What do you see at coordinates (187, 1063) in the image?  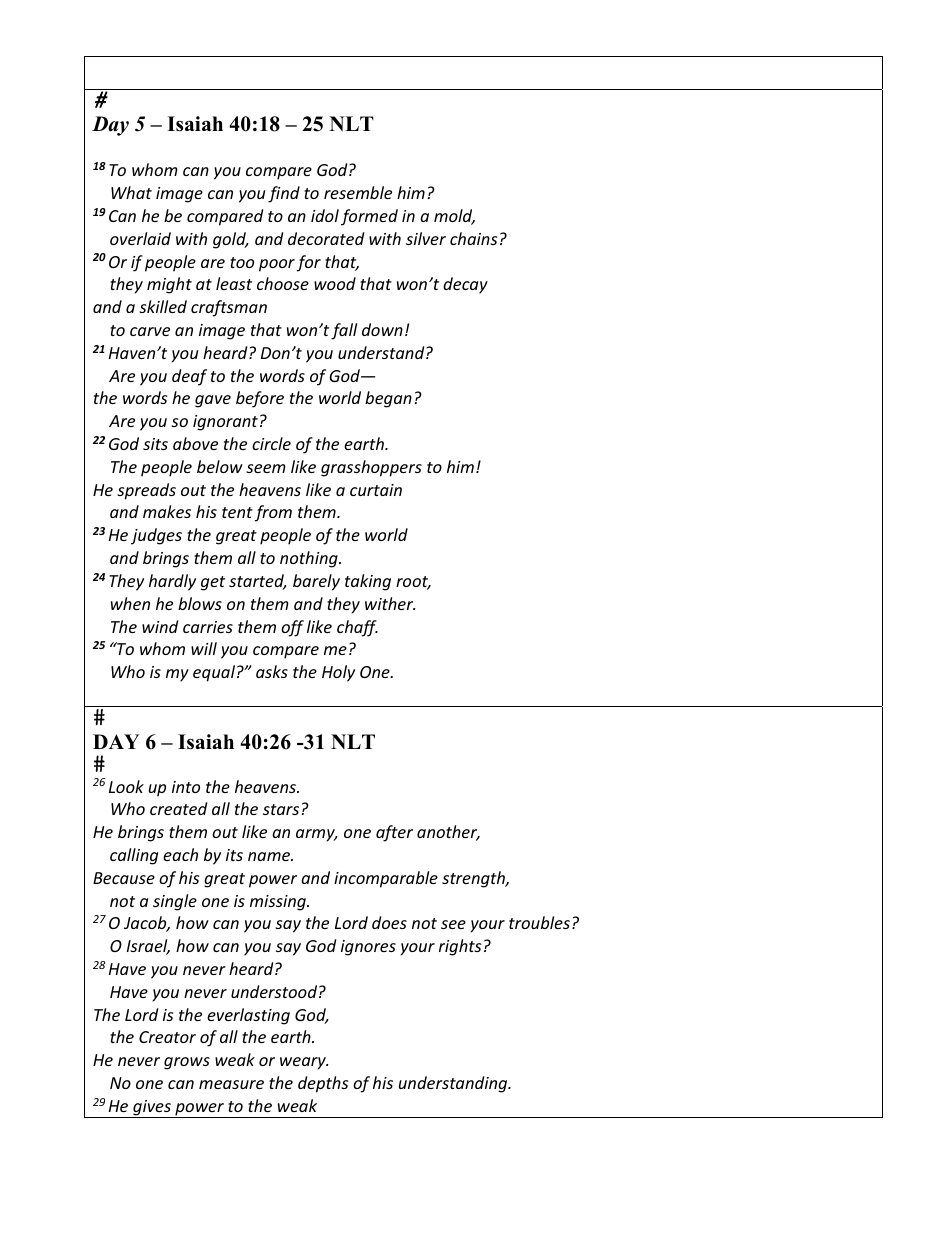 I see `grows` at bounding box center [187, 1063].
